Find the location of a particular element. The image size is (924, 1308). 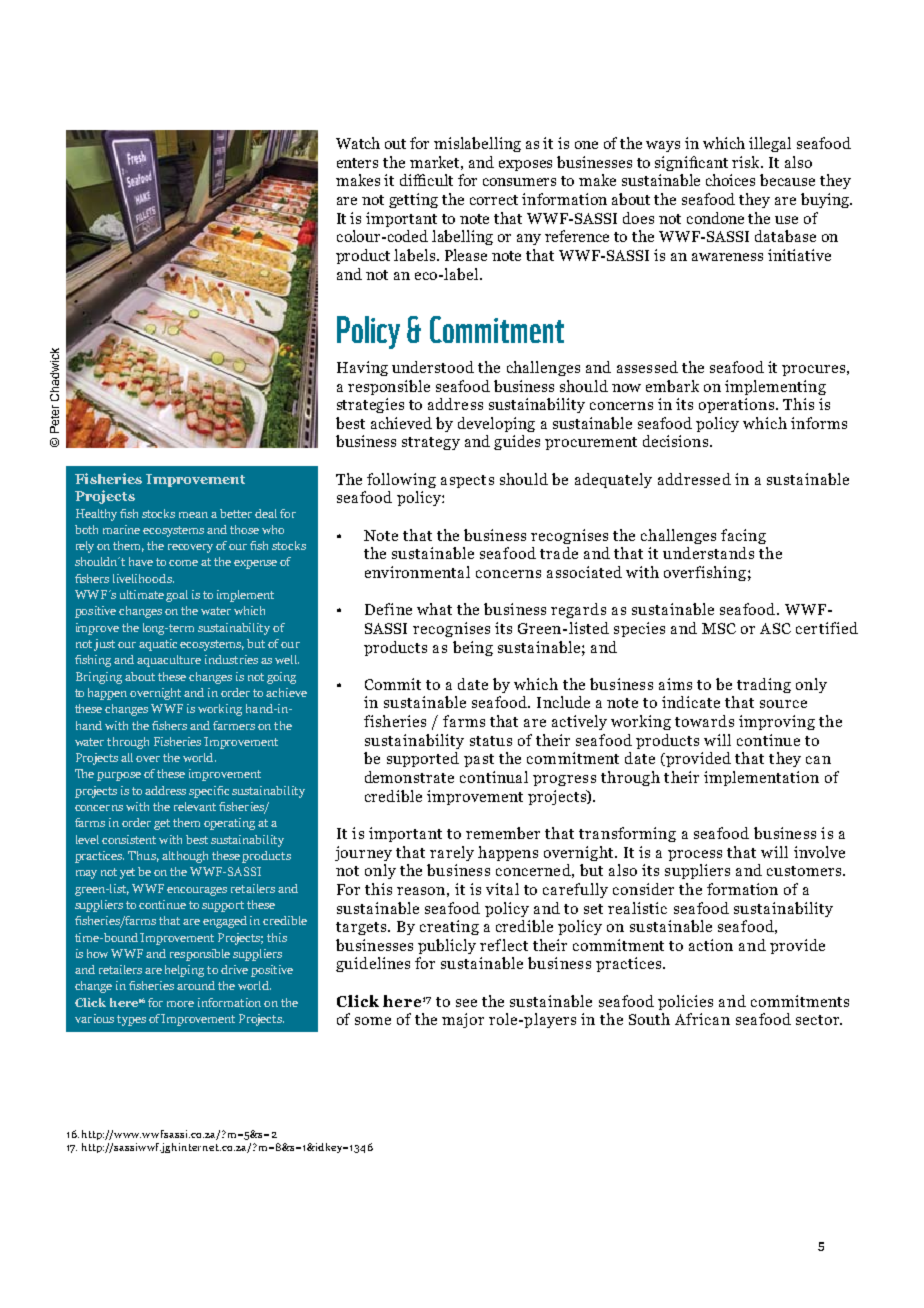

environmental is located at coordinates (417, 572).
